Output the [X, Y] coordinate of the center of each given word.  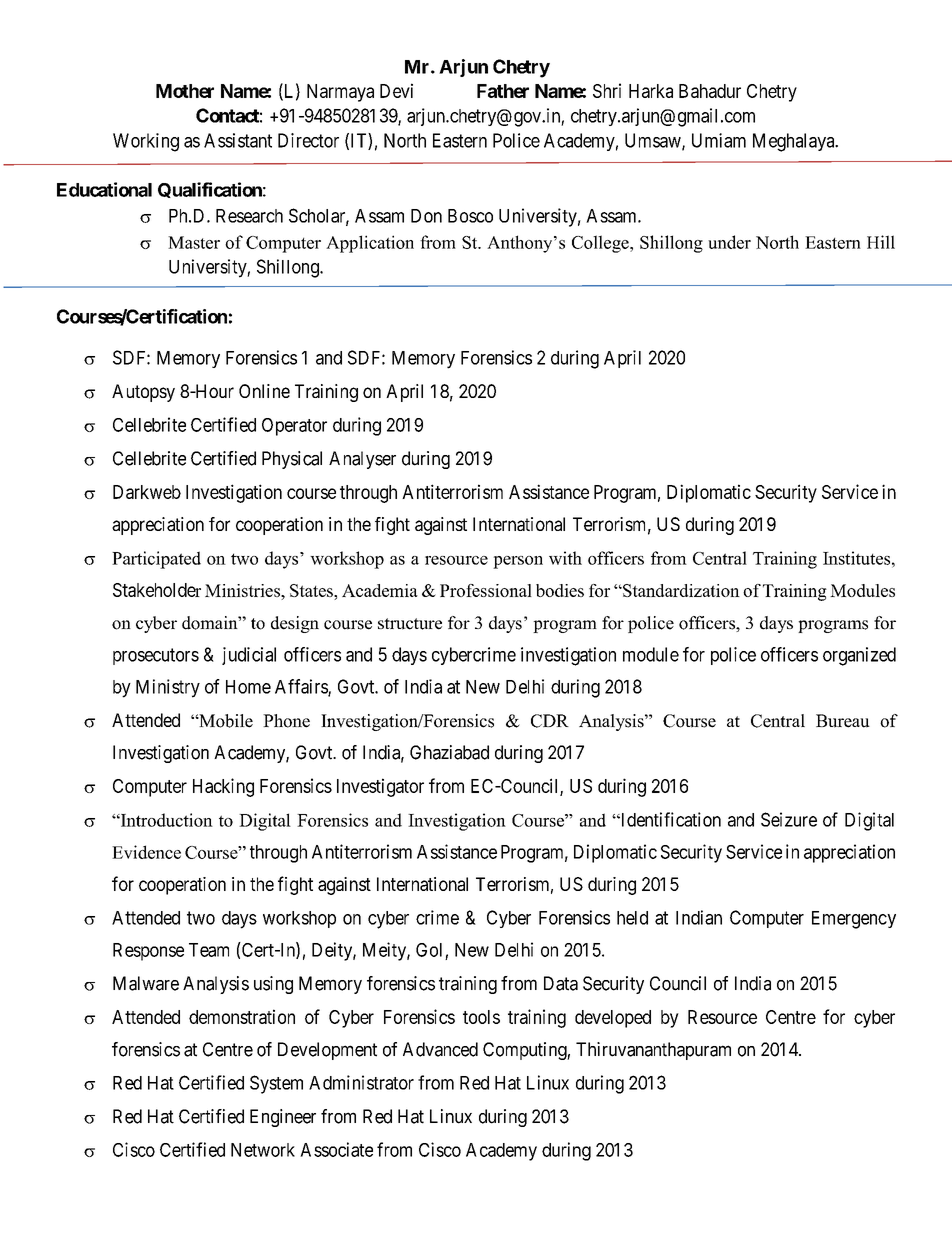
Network [263, 1150]
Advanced [440, 1049]
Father [503, 91]
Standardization [680, 590]
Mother [185, 91]
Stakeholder [157, 590]
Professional [486, 590]
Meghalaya [795, 142]
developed [613, 1019]
